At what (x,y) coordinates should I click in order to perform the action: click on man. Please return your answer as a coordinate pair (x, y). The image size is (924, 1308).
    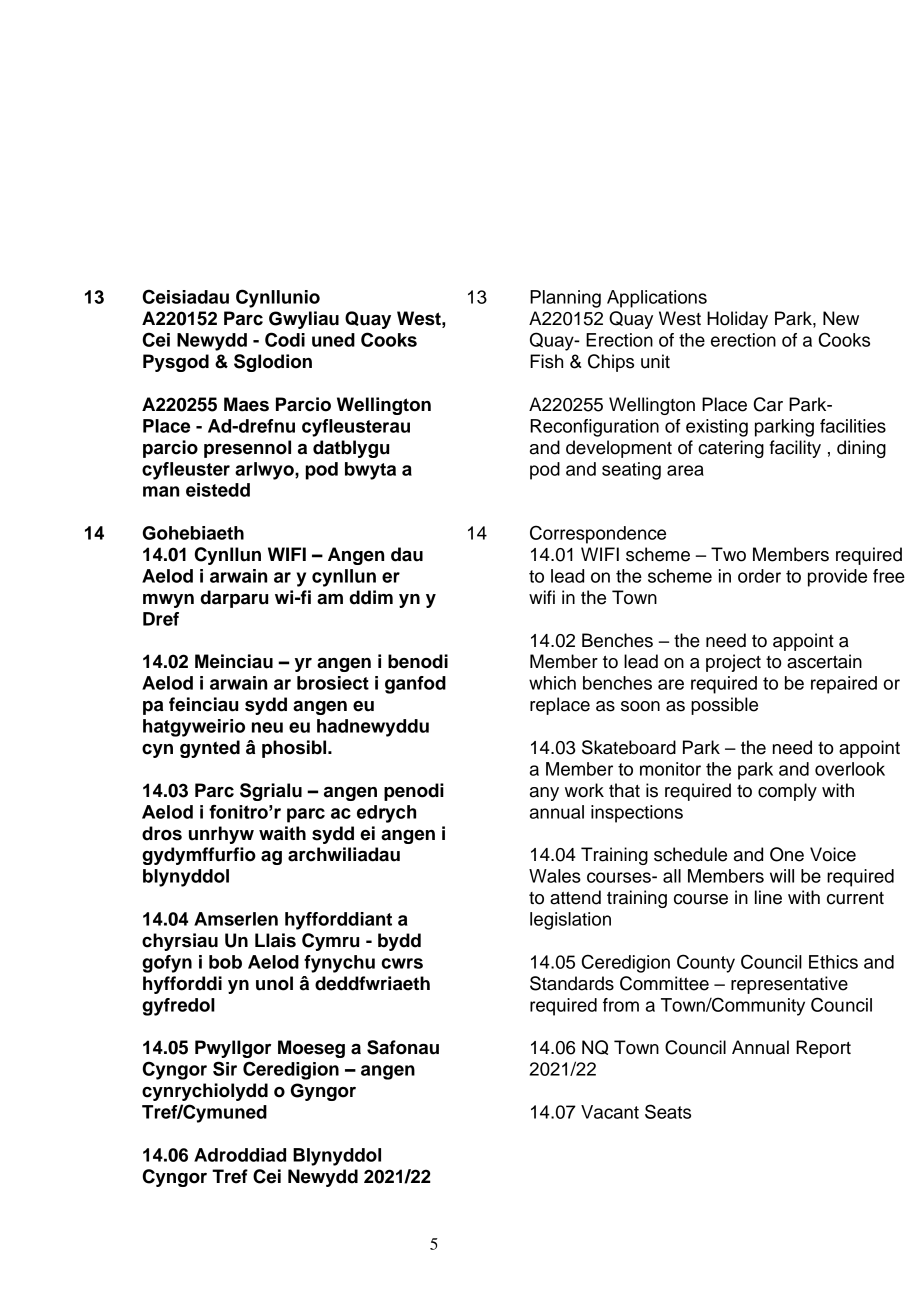
    Looking at the image, I should click on (161, 491).
